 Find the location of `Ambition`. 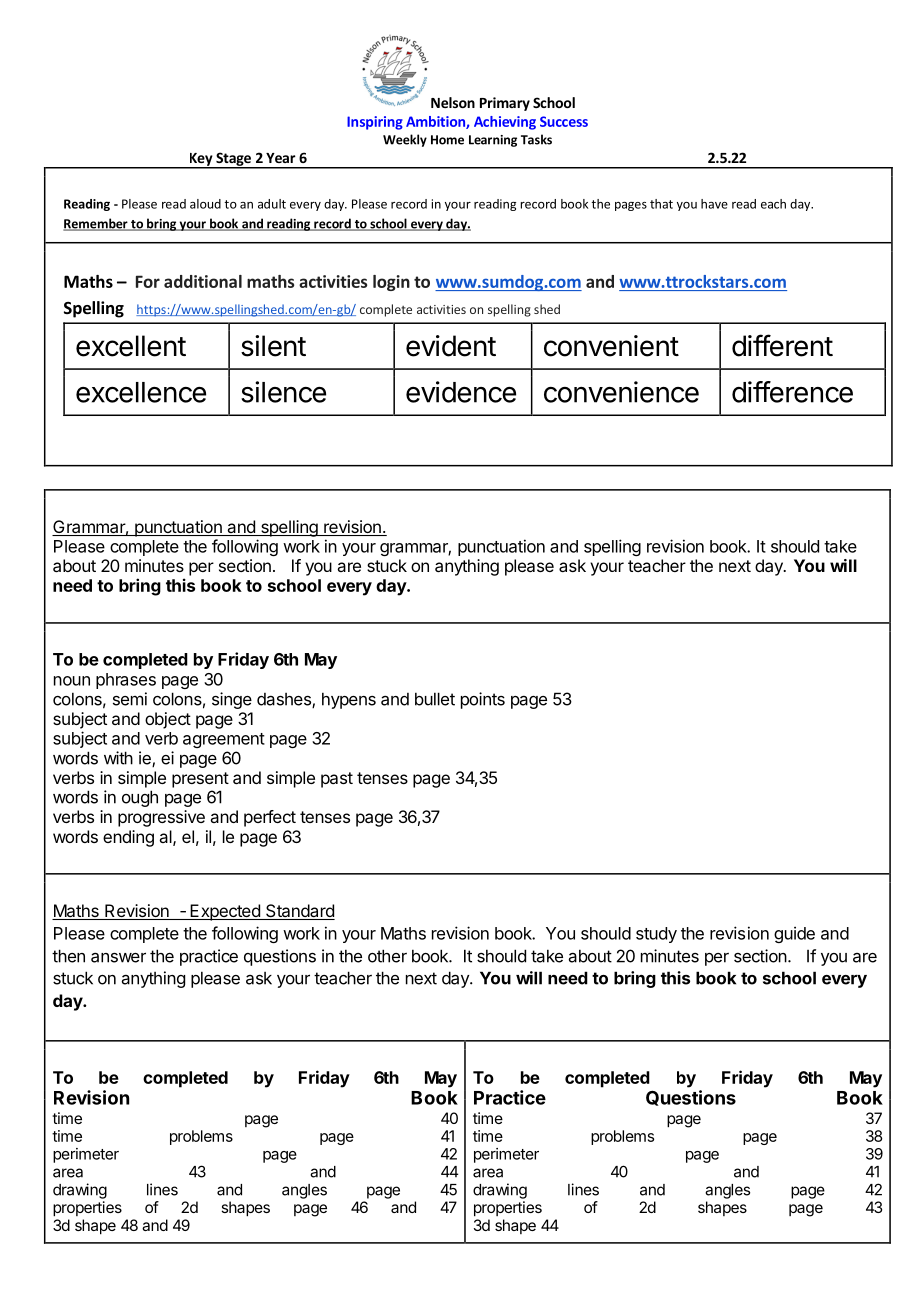

Ambition is located at coordinates (436, 122).
